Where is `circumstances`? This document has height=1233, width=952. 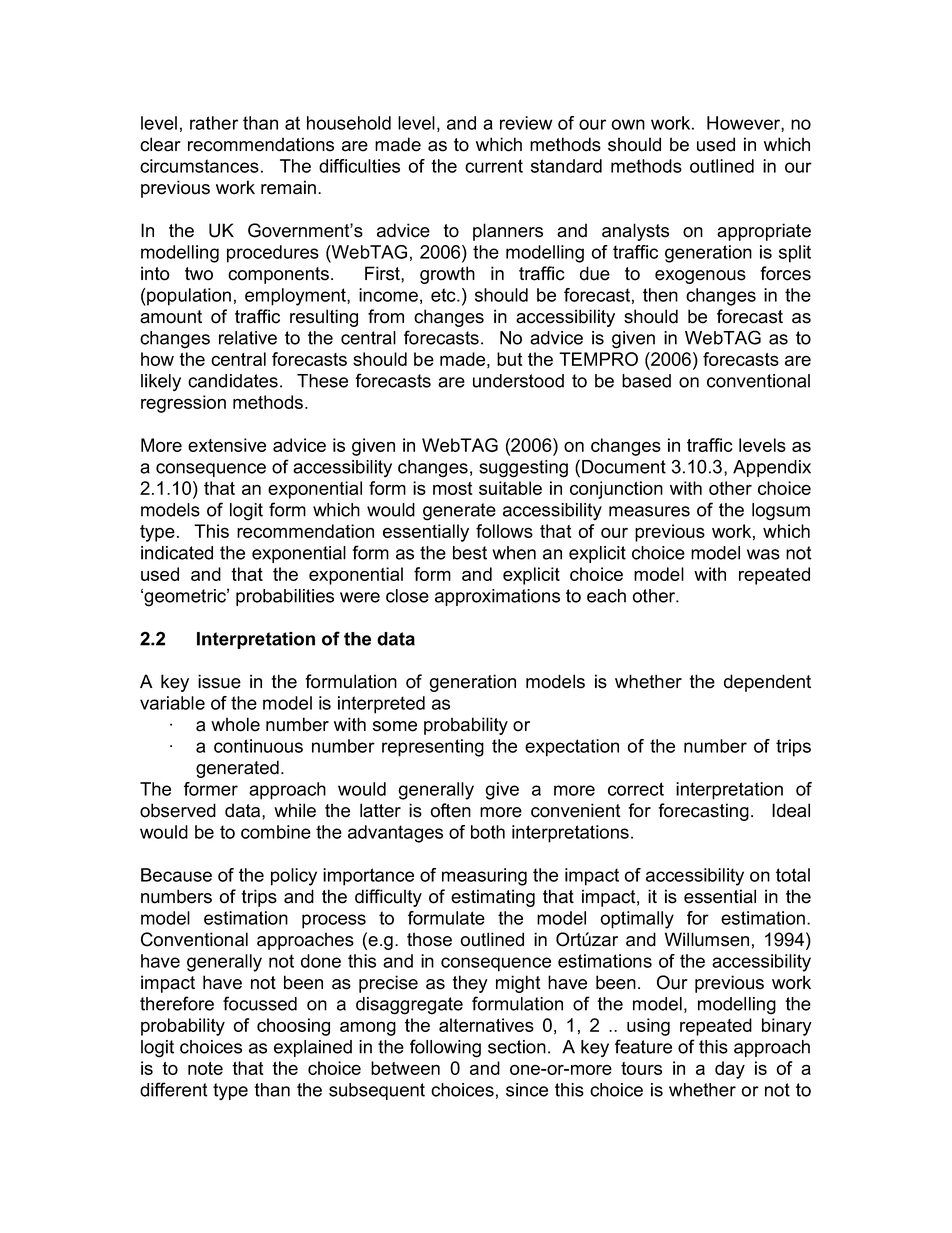
circumstances is located at coordinates (199, 166).
